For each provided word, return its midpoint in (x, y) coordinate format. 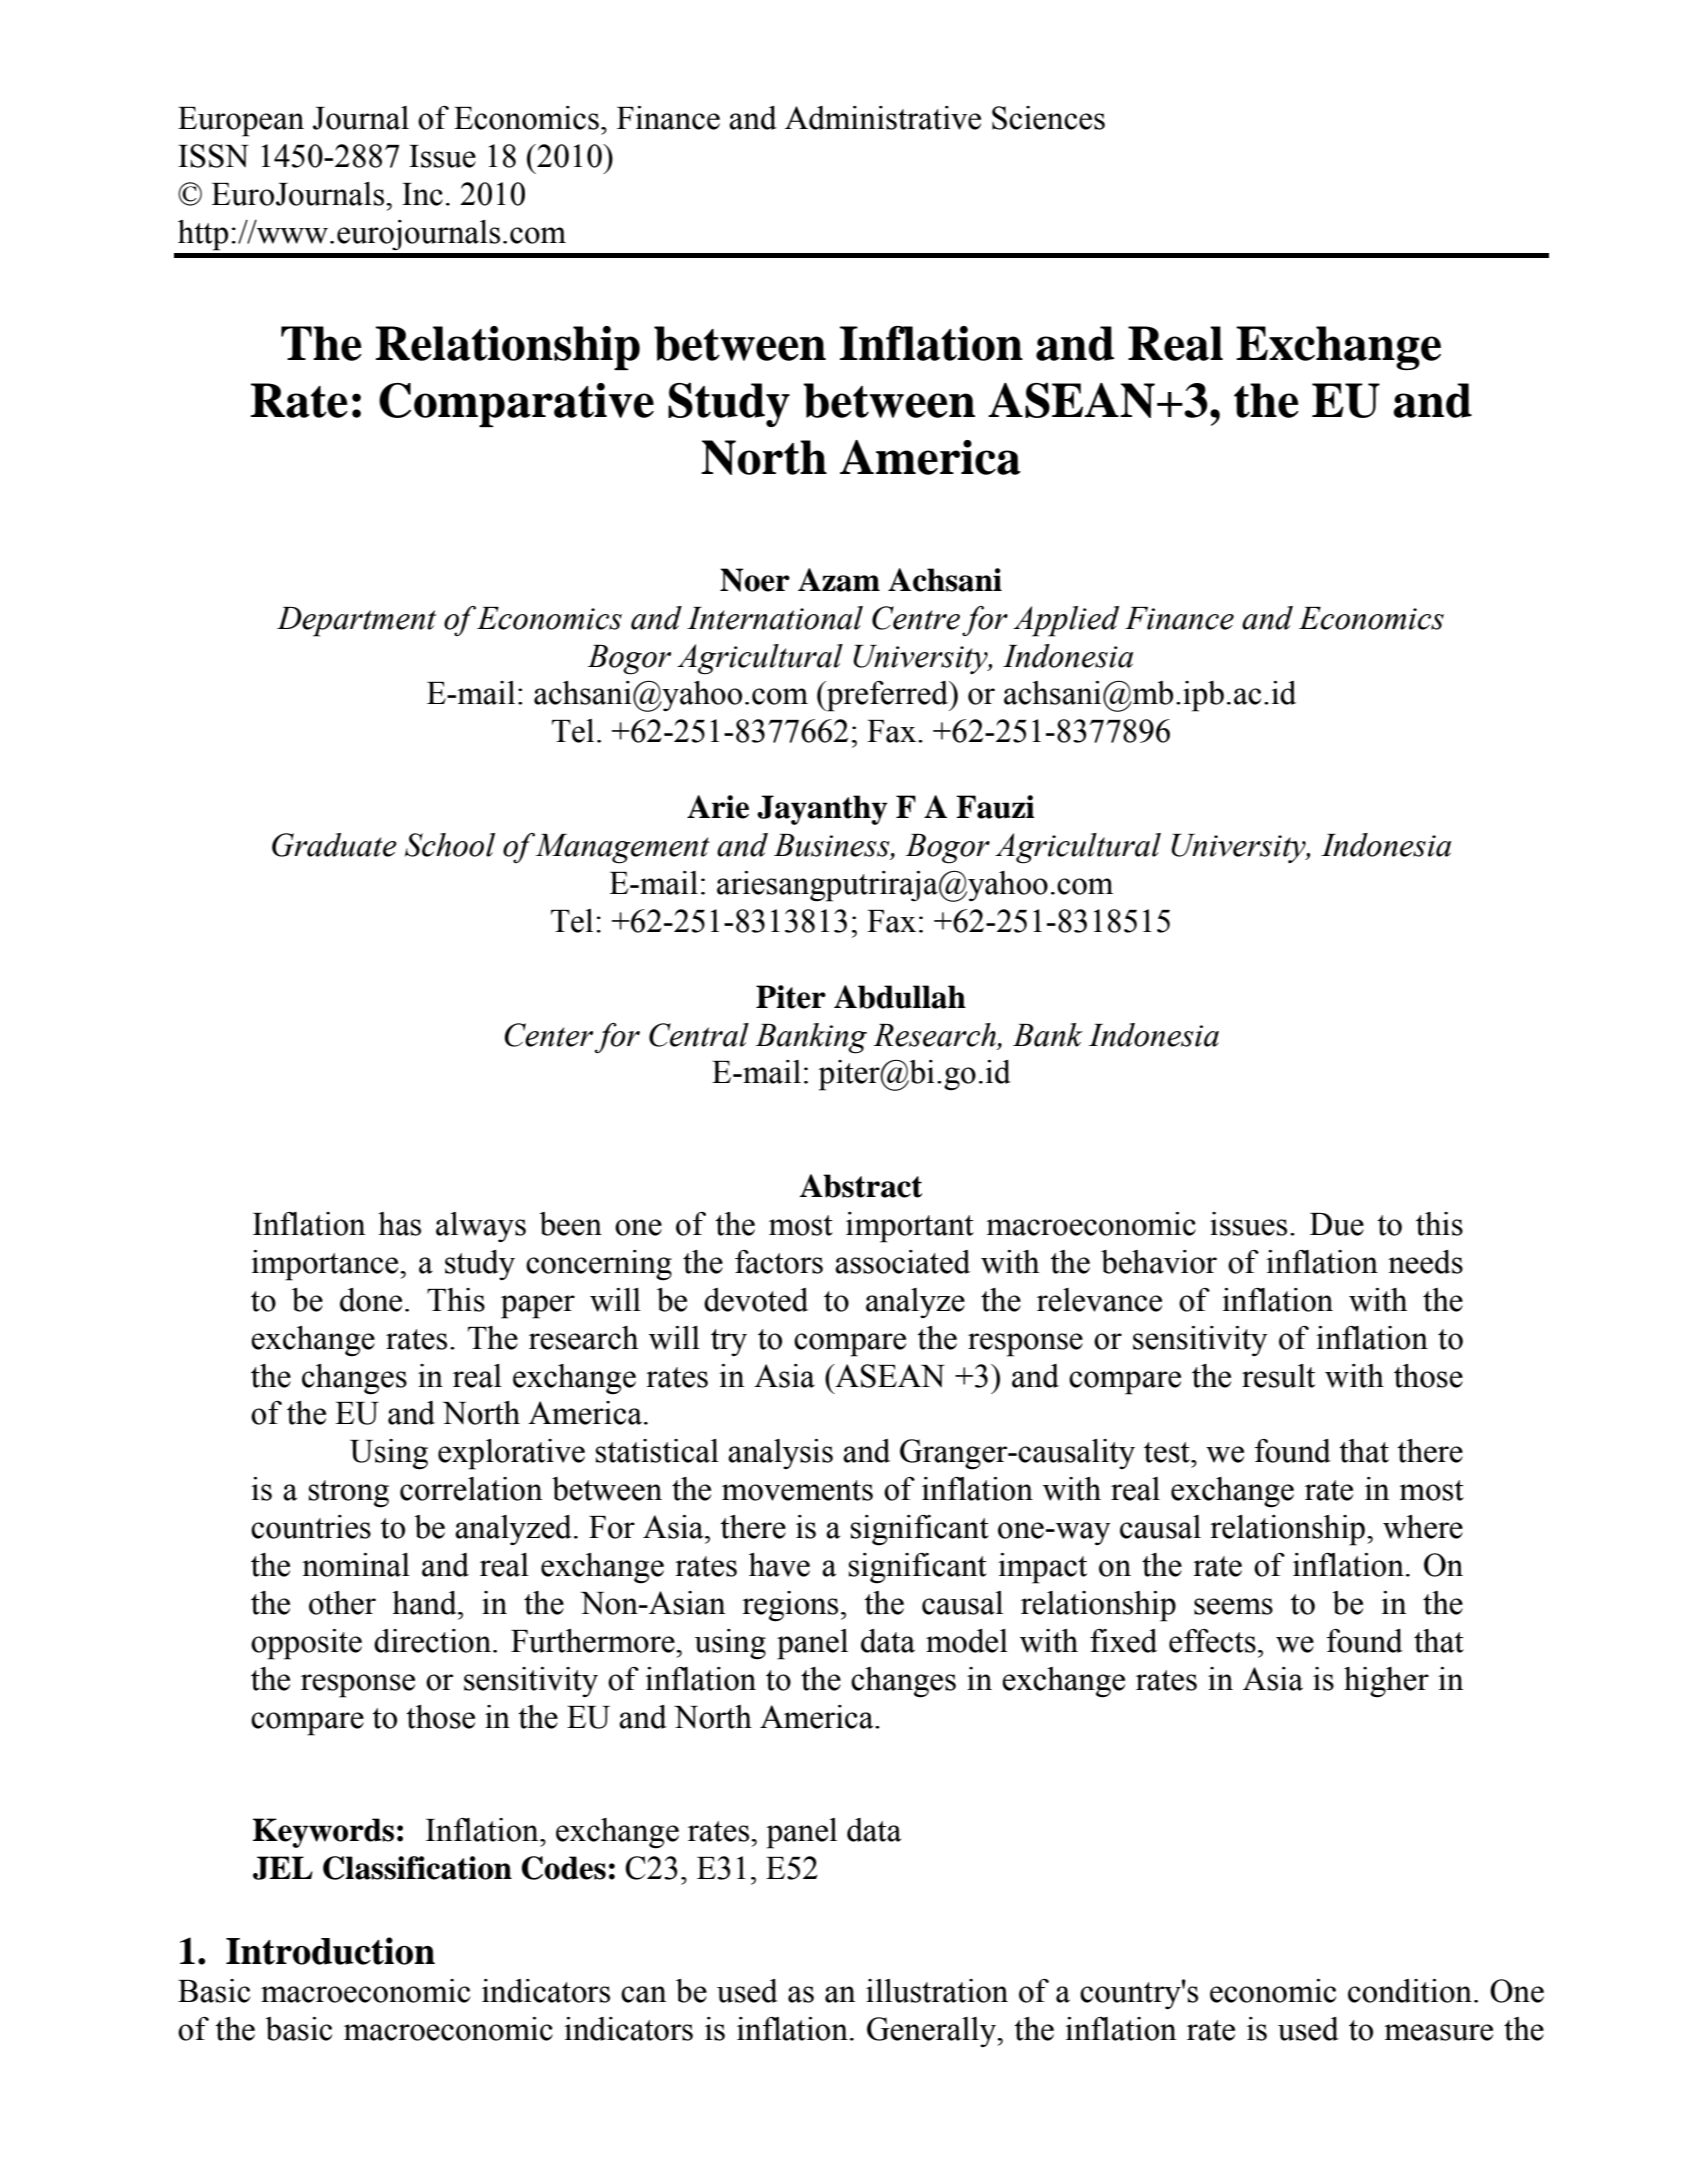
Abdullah (900, 997)
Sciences (1048, 118)
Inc (422, 194)
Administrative (883, 118)
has (399, 1224)
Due (1337, 1224)
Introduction (330, 1951)
